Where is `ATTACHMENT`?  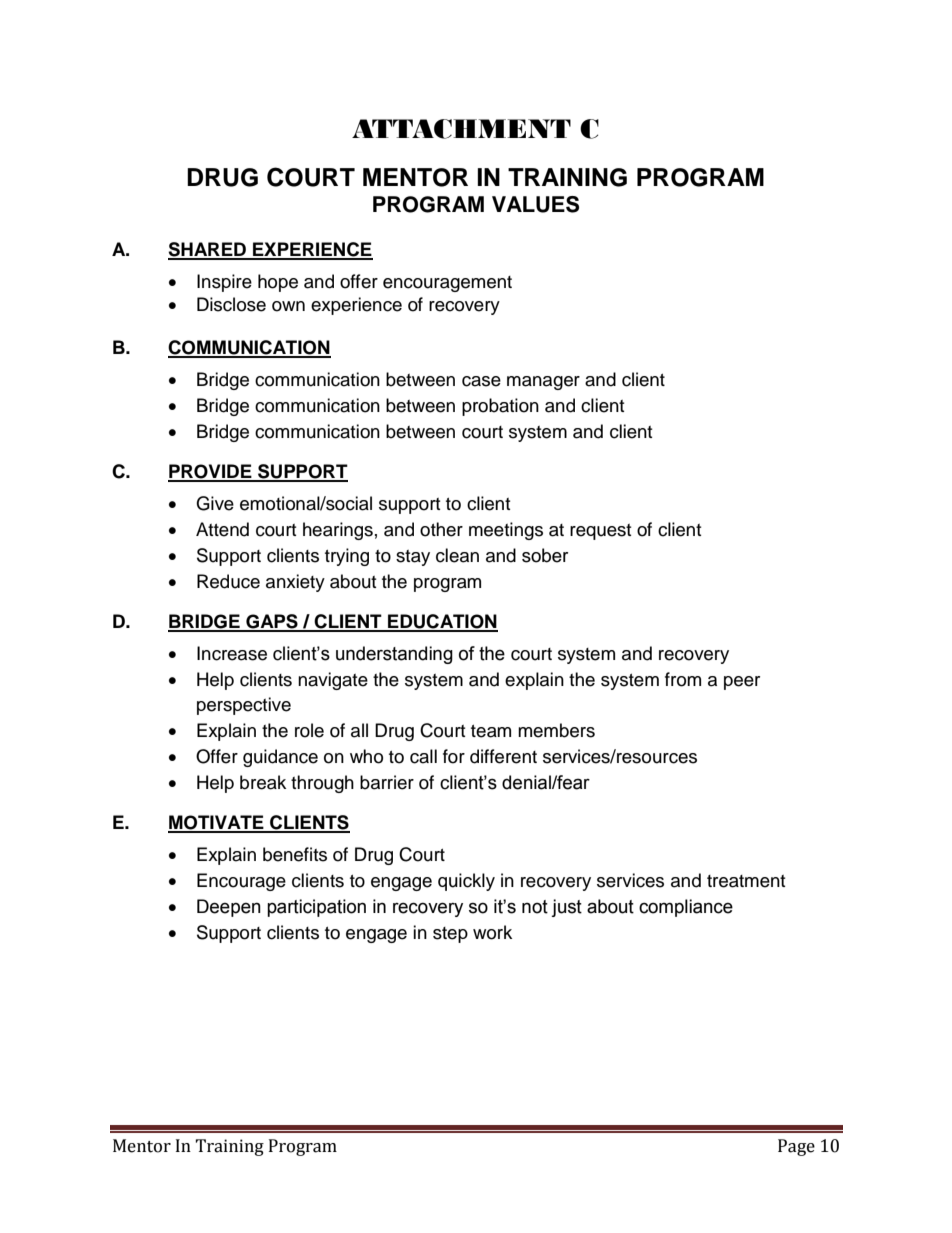
ATTACHMENT is located at coordinates (461, 129).
